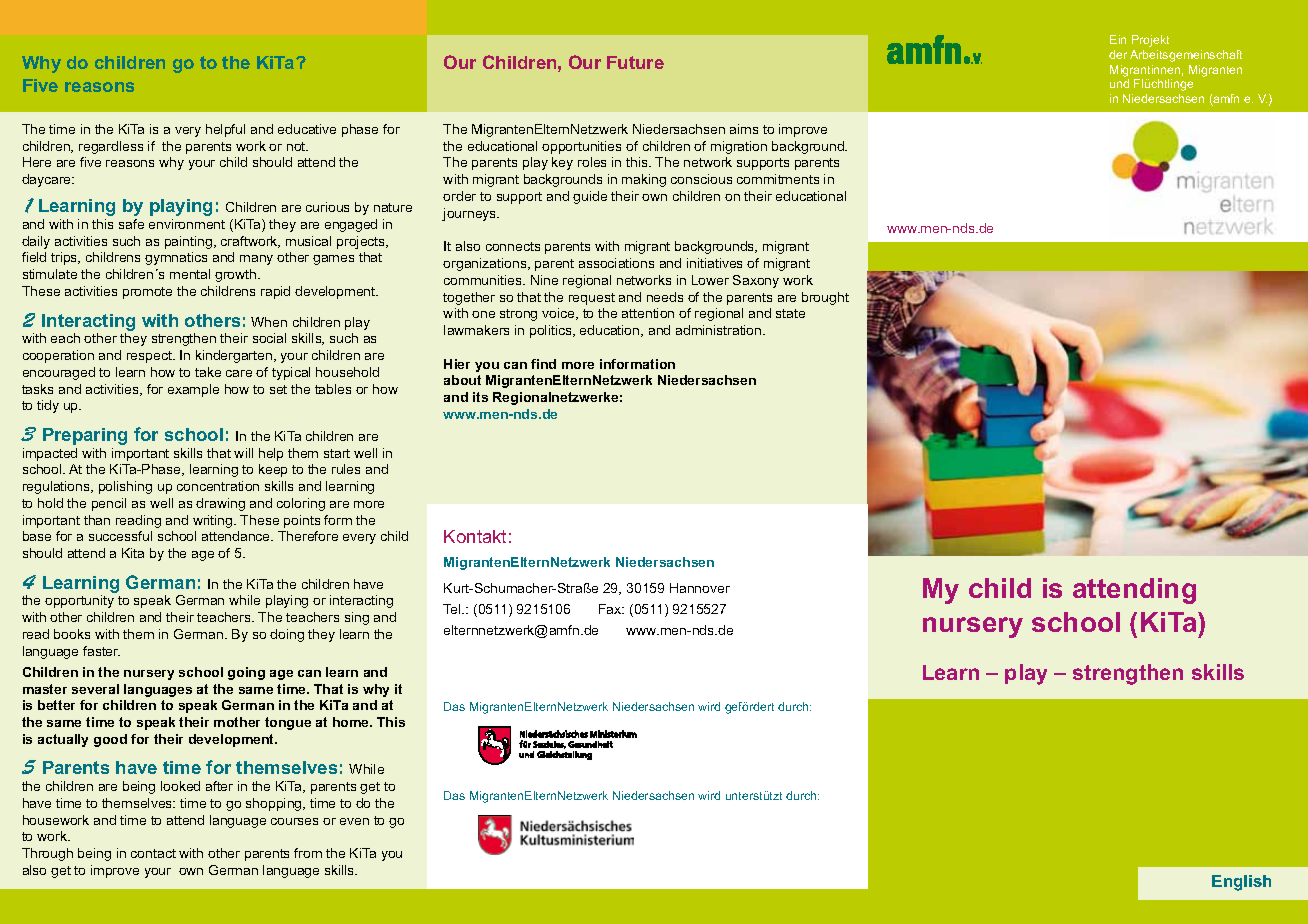 This screenshot has height=924, width=1308. Describe the element at coordinates (790, 313) in the screenshot. I see `state` at that location.
